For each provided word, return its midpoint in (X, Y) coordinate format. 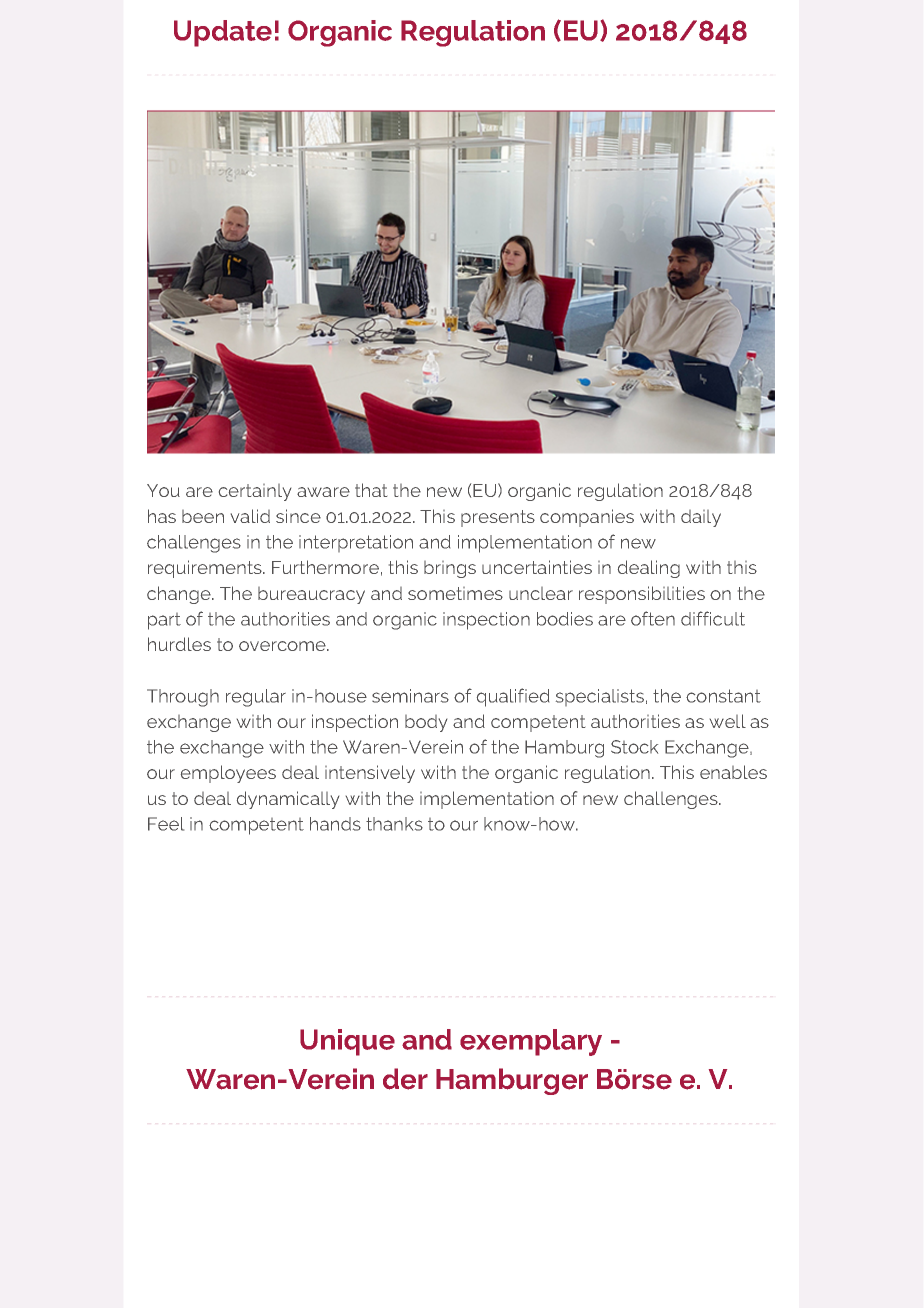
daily (701, 518)
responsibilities (642, 595)
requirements (206, 569)
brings (450, 569)
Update (223, 33)
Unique (347, 1042)
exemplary (531, 1042)
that (371, 490)
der (405, 1079)
